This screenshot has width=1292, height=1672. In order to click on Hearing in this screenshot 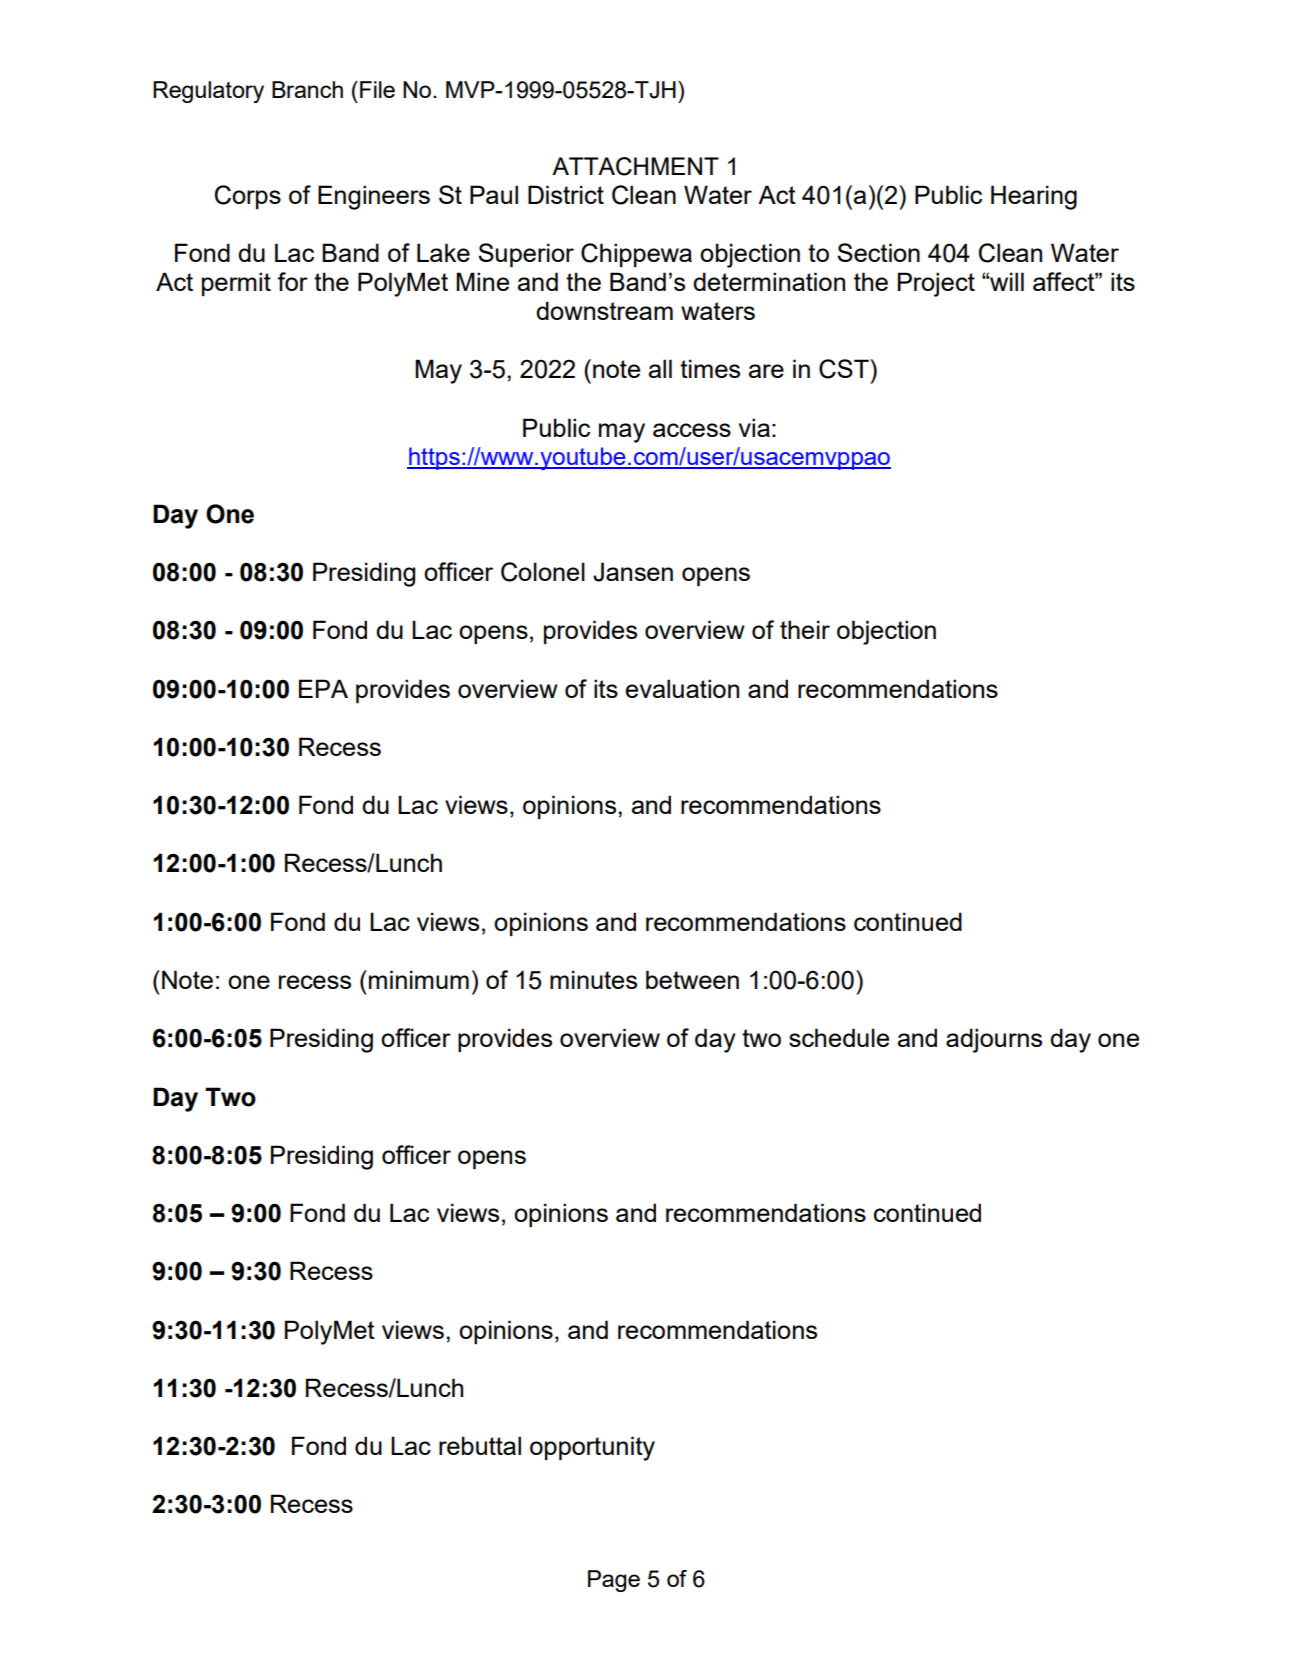, I will do `click(1034, 197)`.
